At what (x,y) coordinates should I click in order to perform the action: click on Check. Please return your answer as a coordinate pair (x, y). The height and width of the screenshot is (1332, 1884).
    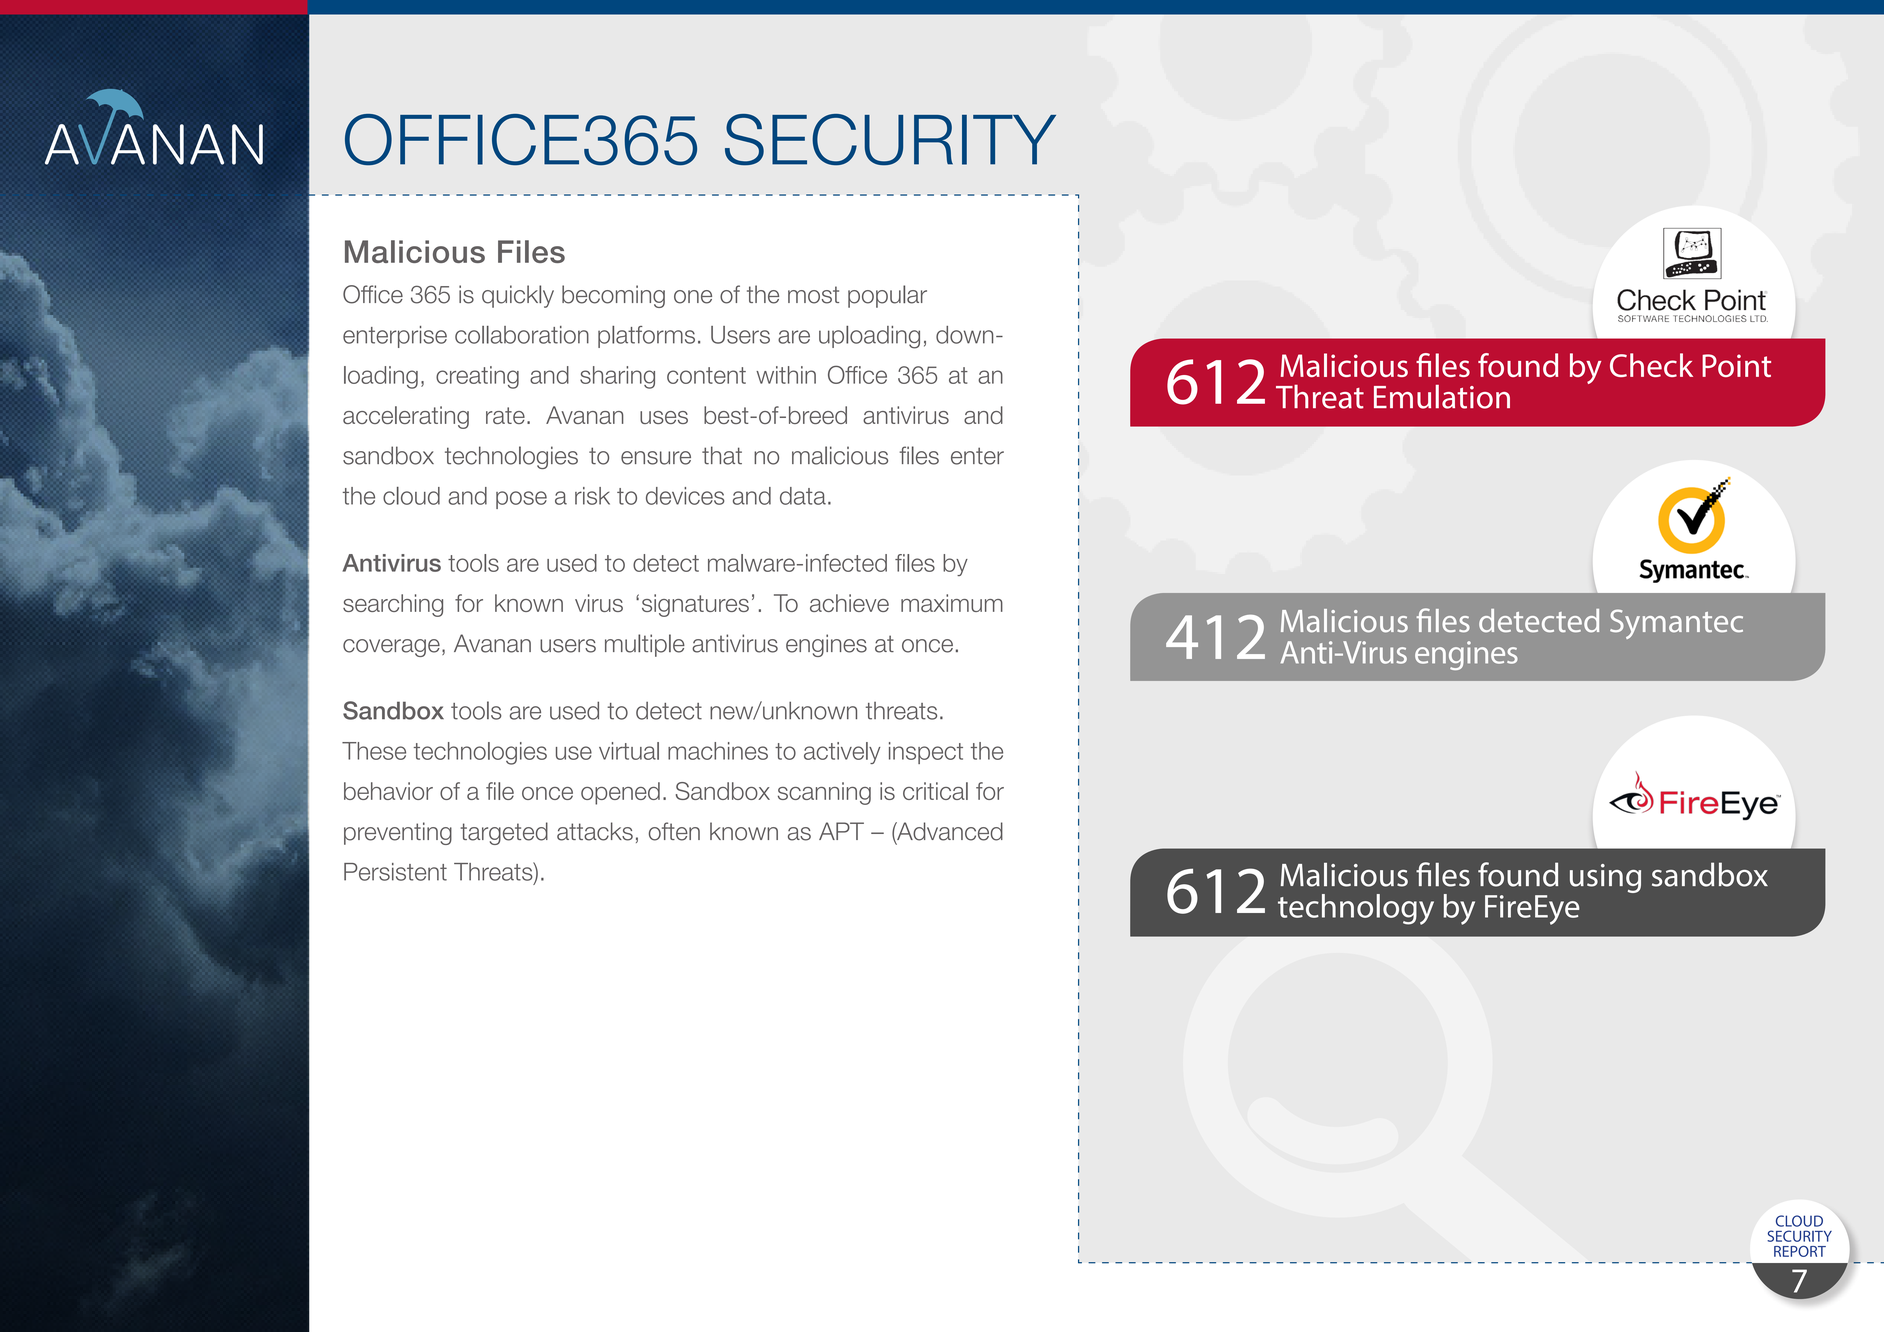
    Looking at the image, I should click on (1651, 365).
